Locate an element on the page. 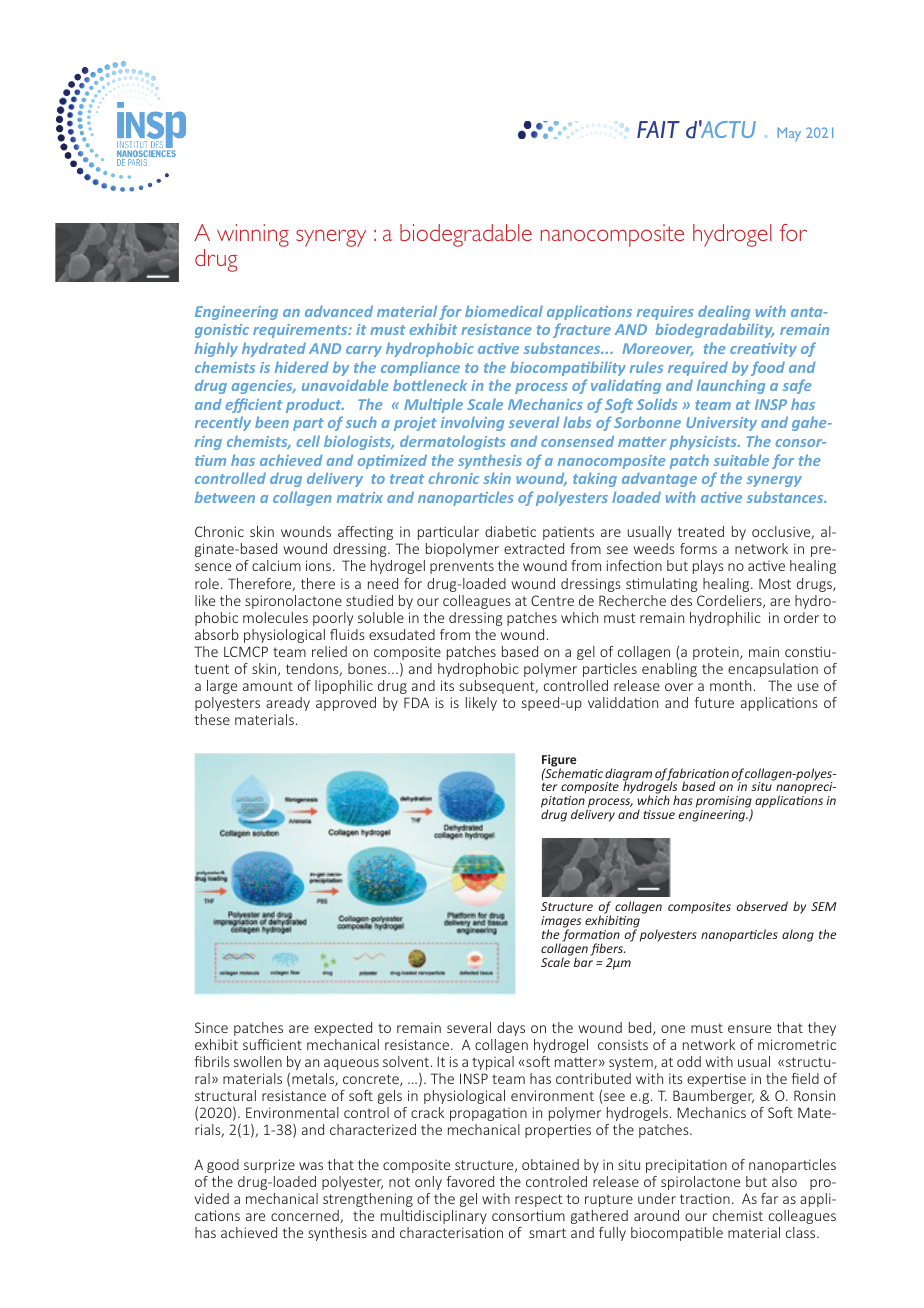  winning is located at coordinates (253, 235).
